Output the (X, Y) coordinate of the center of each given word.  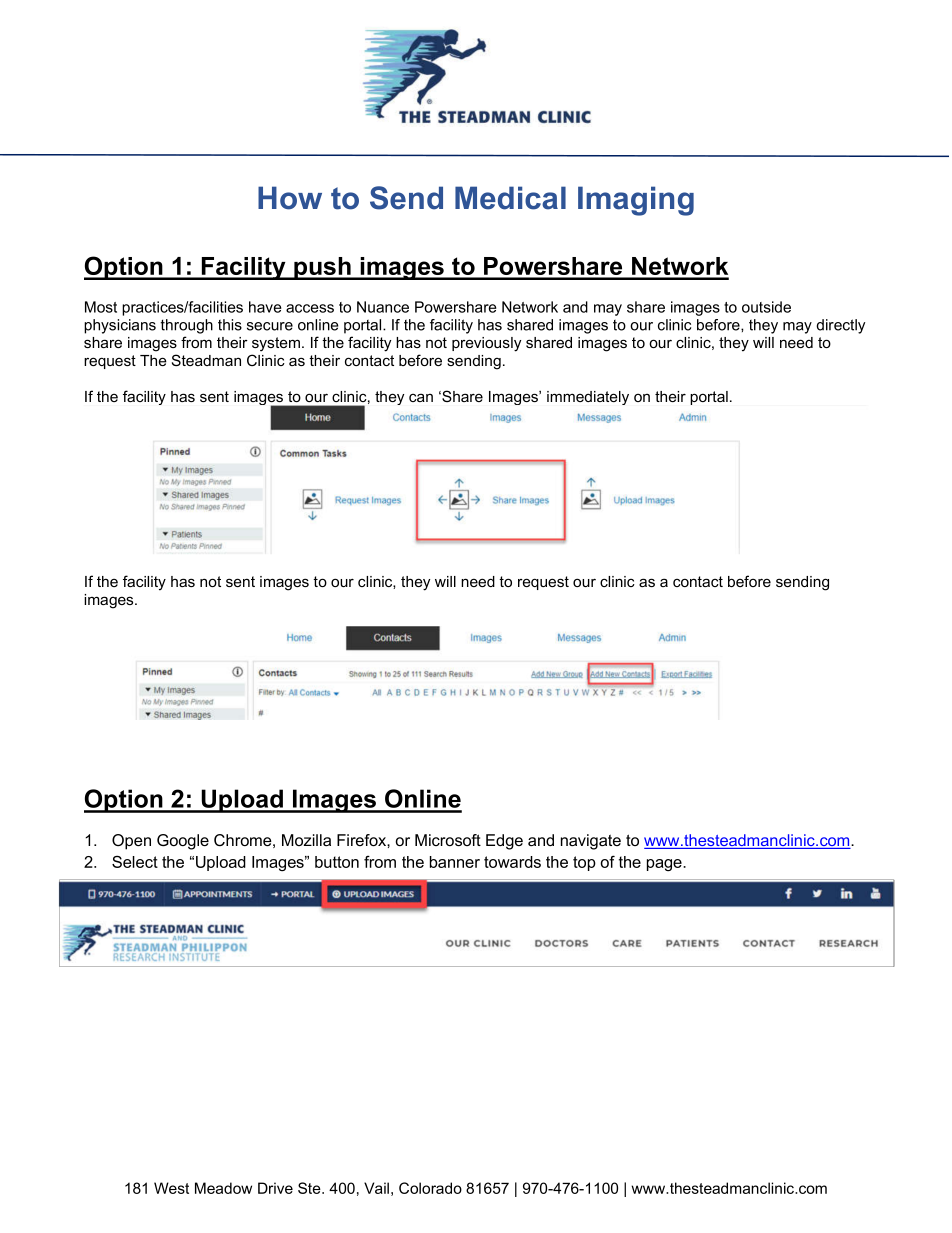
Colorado (430, 1188)
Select (135, 861)
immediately (588, 398)
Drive (275, 1188)
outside (766, 307)
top (584, 863)
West (171, 1188)
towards (512, 862)
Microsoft (448, 840)
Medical (510, 198)
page (665, 865)
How (290, 198)
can (421, 397)
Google (183, 842)
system (277, 344)
